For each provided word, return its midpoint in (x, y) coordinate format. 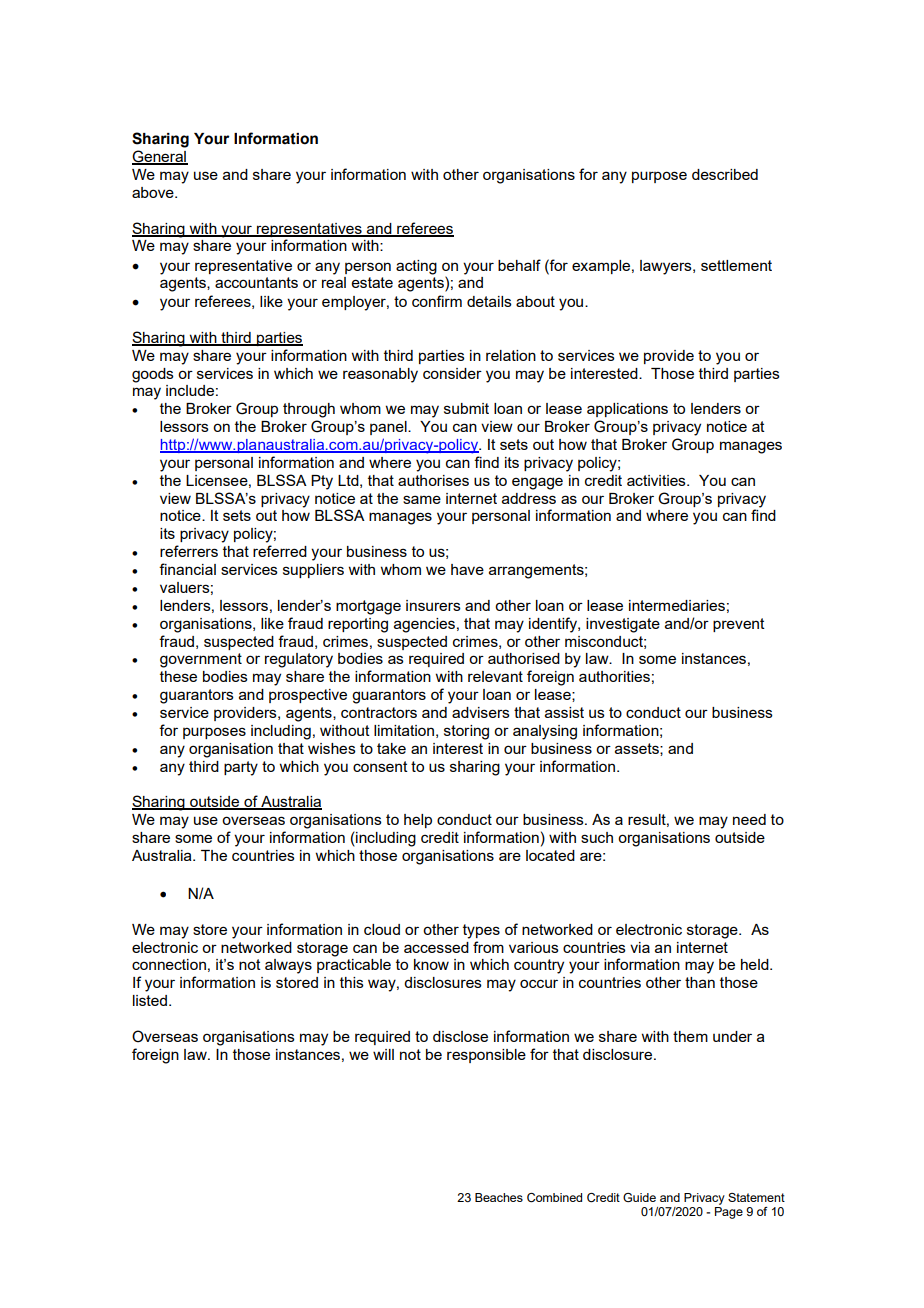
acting (416, 267)
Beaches (499, 1197)
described (725, 174)
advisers (481, 712)
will (383, 1054)
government (201, 660)
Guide (639, 1197)
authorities (614, 676)
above (154, 192)
